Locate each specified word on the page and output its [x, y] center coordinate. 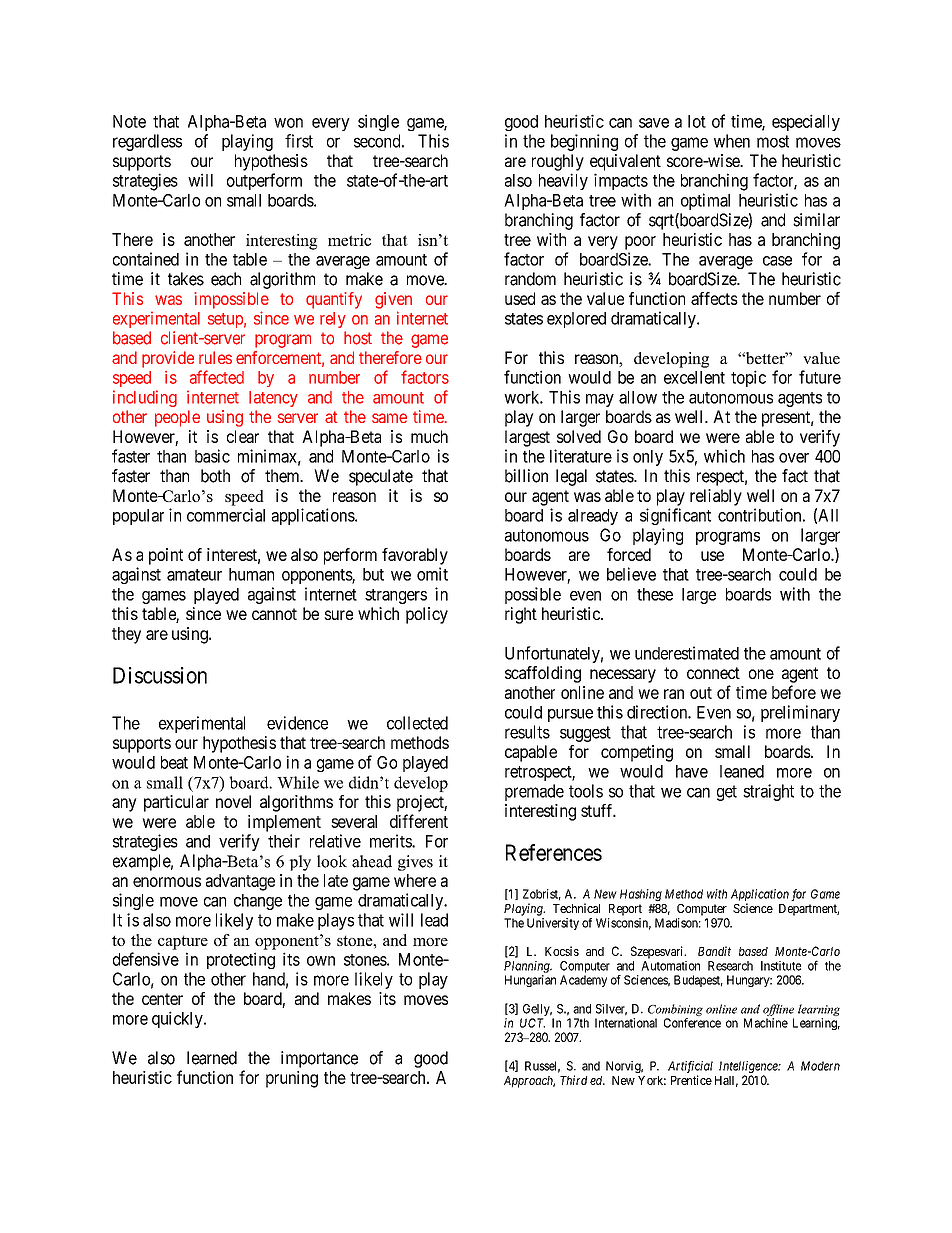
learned [212, 1058]
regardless [147, 142]
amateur [194, 575]
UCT [532, 1023]
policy [427, 615]
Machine [766, 1023]
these [655, 594]
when [732, 141]
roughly [558, 162]
